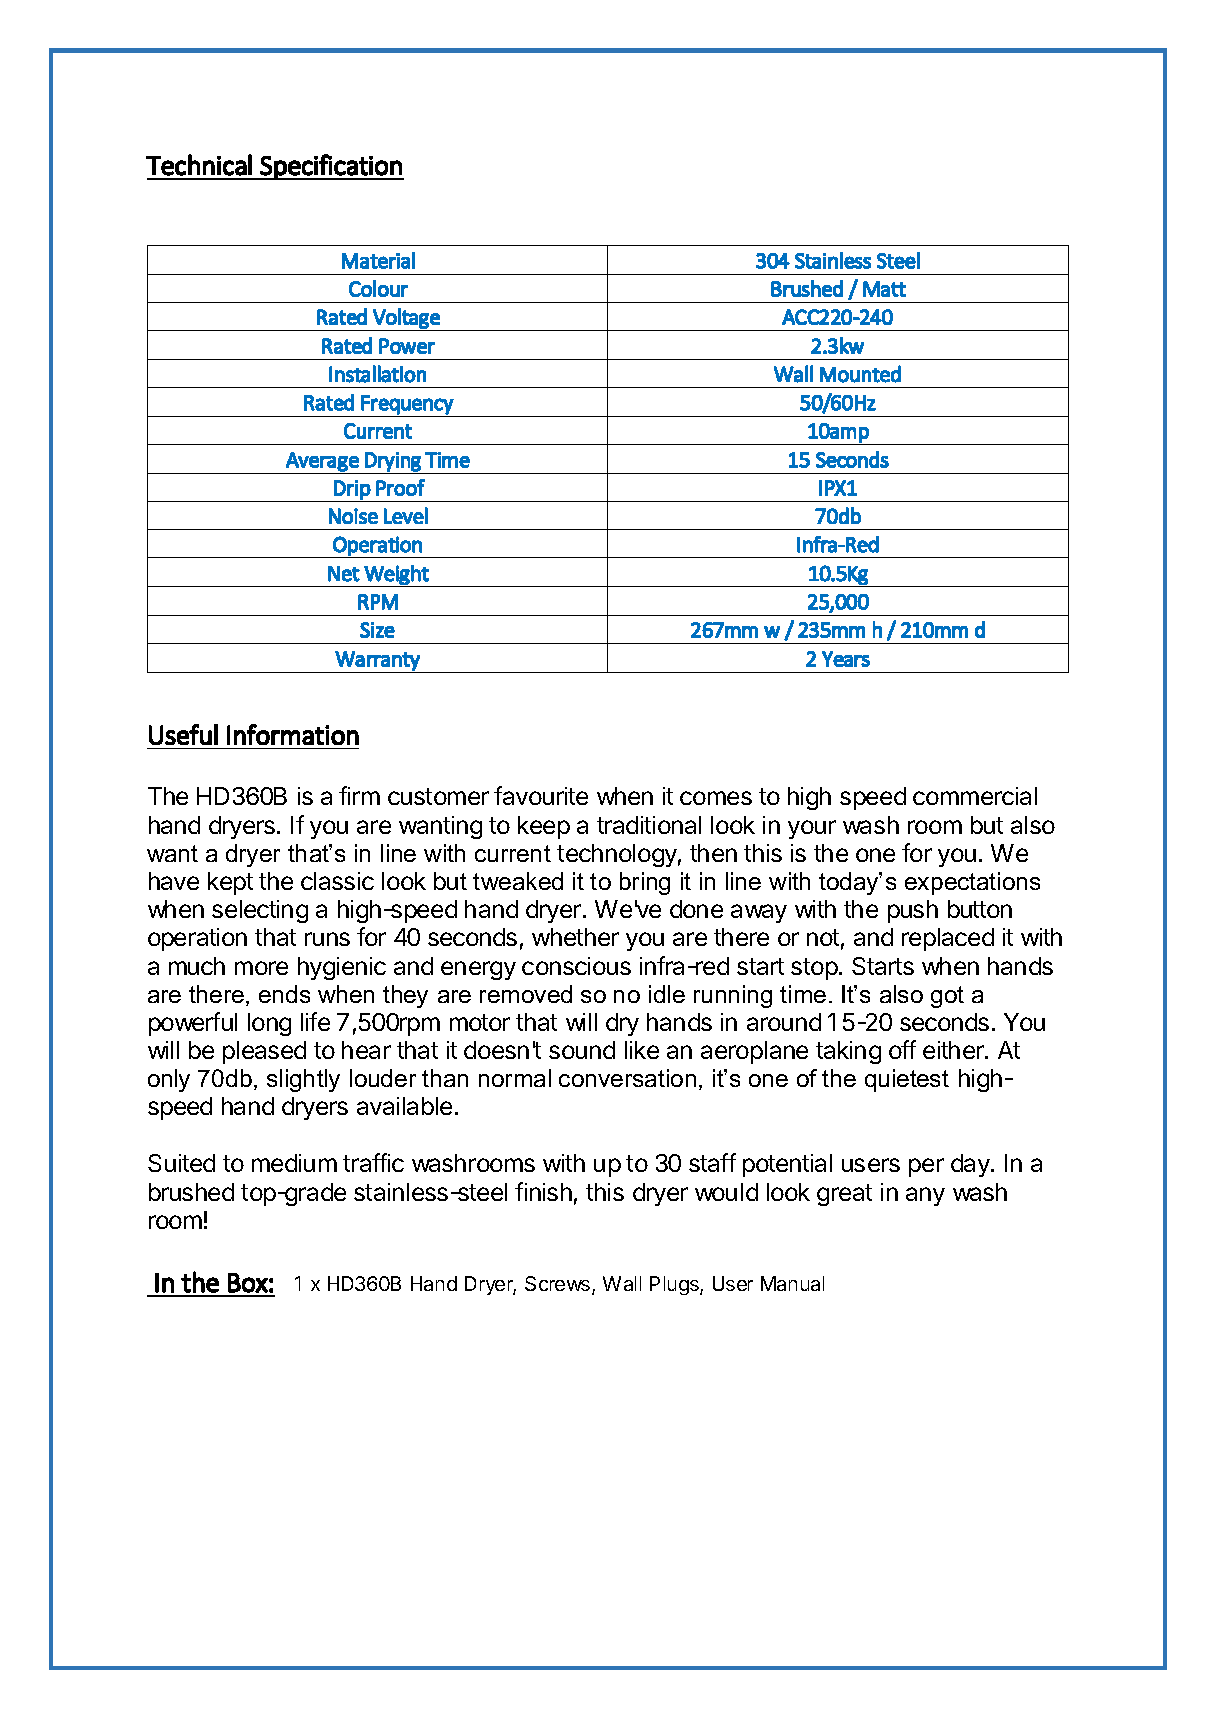 The image size is (1215, 1718). What do you see at coordinates (293, 734) in the screenshot?
I see `Information` at bounding box center [293, 734].
